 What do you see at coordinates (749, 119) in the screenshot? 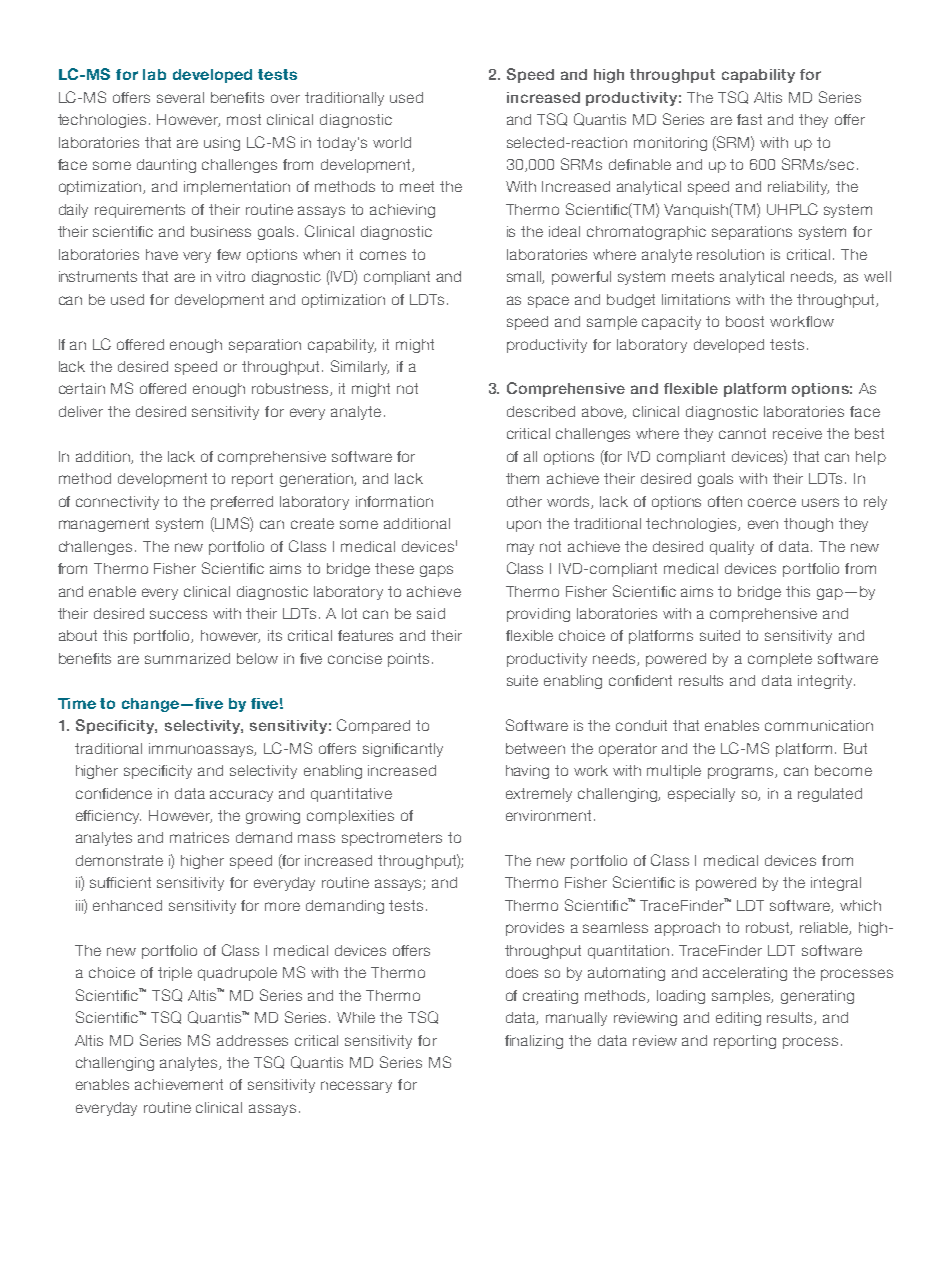
I see `fast` at bounding box center [749, 119].
